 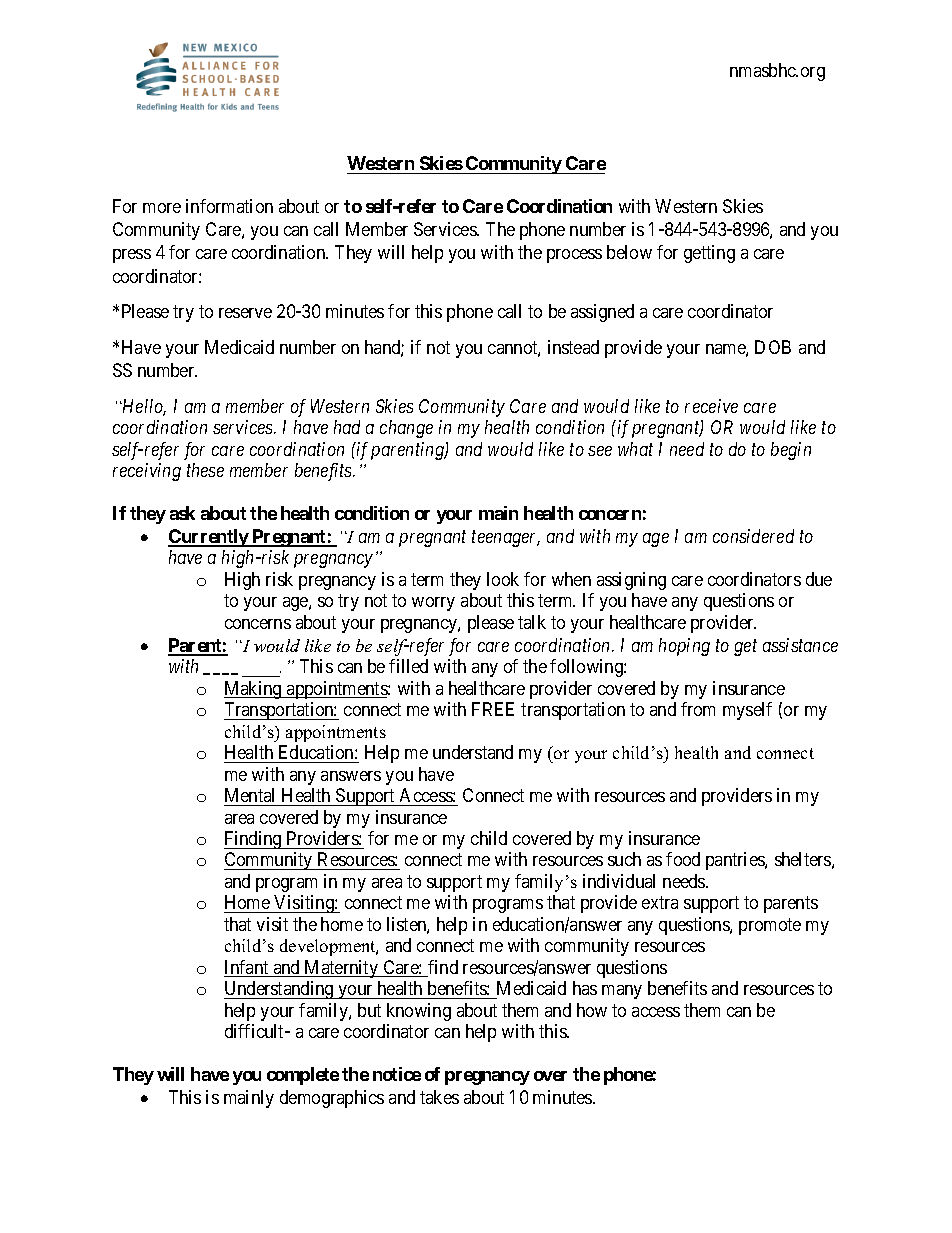 I want to click on getting, so click(x=709, y=254).
